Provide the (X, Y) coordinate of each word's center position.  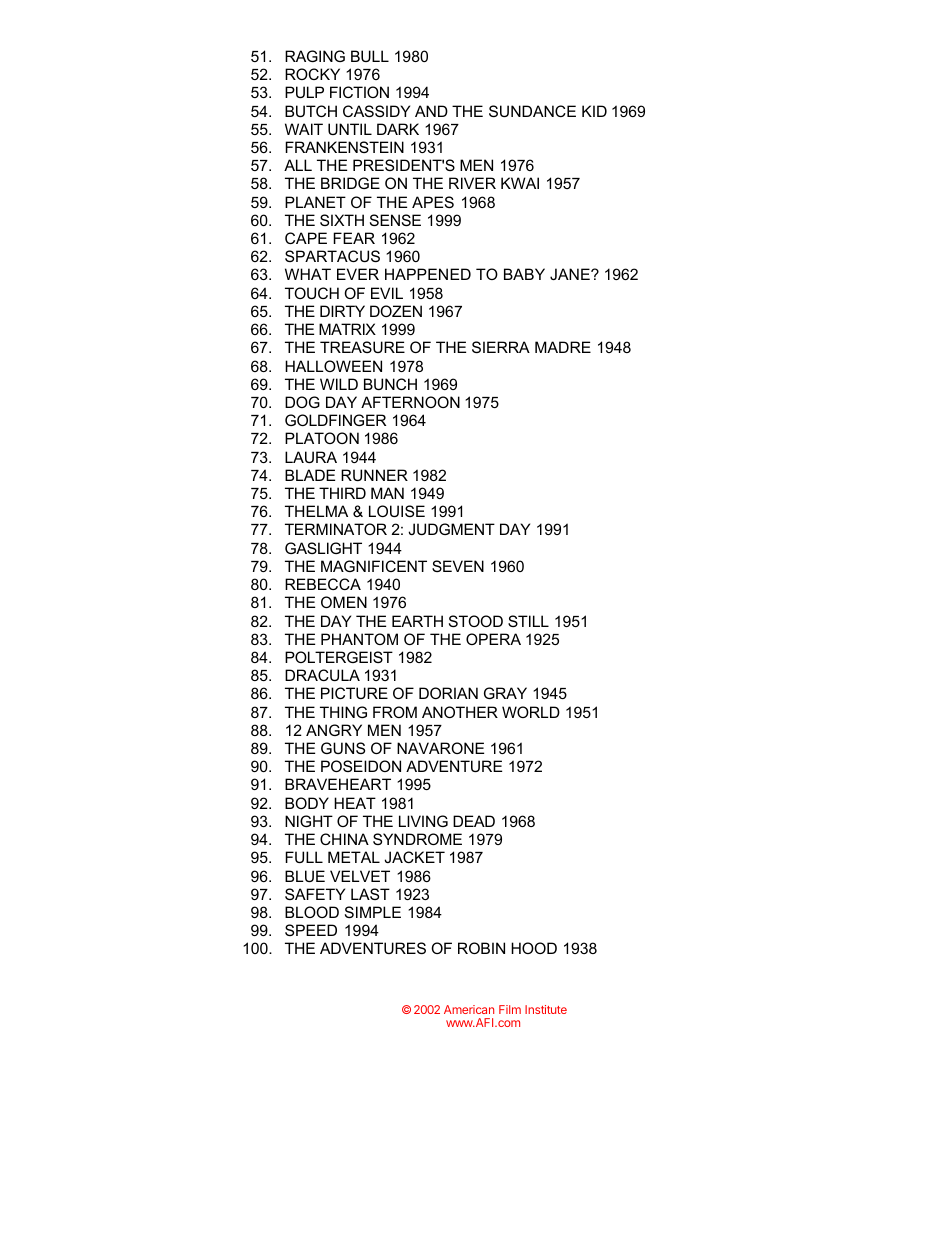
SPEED (311, 930)
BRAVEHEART (338, 784)
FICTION (359, 92)
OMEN (344, 602)
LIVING (423, 821)
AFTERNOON (410, 402)
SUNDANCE (532, 111)
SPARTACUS (332, 256)
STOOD (476, 621)
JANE (571, 274)
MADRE (563, 347)
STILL (528, 621)
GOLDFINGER (335, 420)
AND (431, 111)
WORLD (531, 712)
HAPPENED (428, 274)
